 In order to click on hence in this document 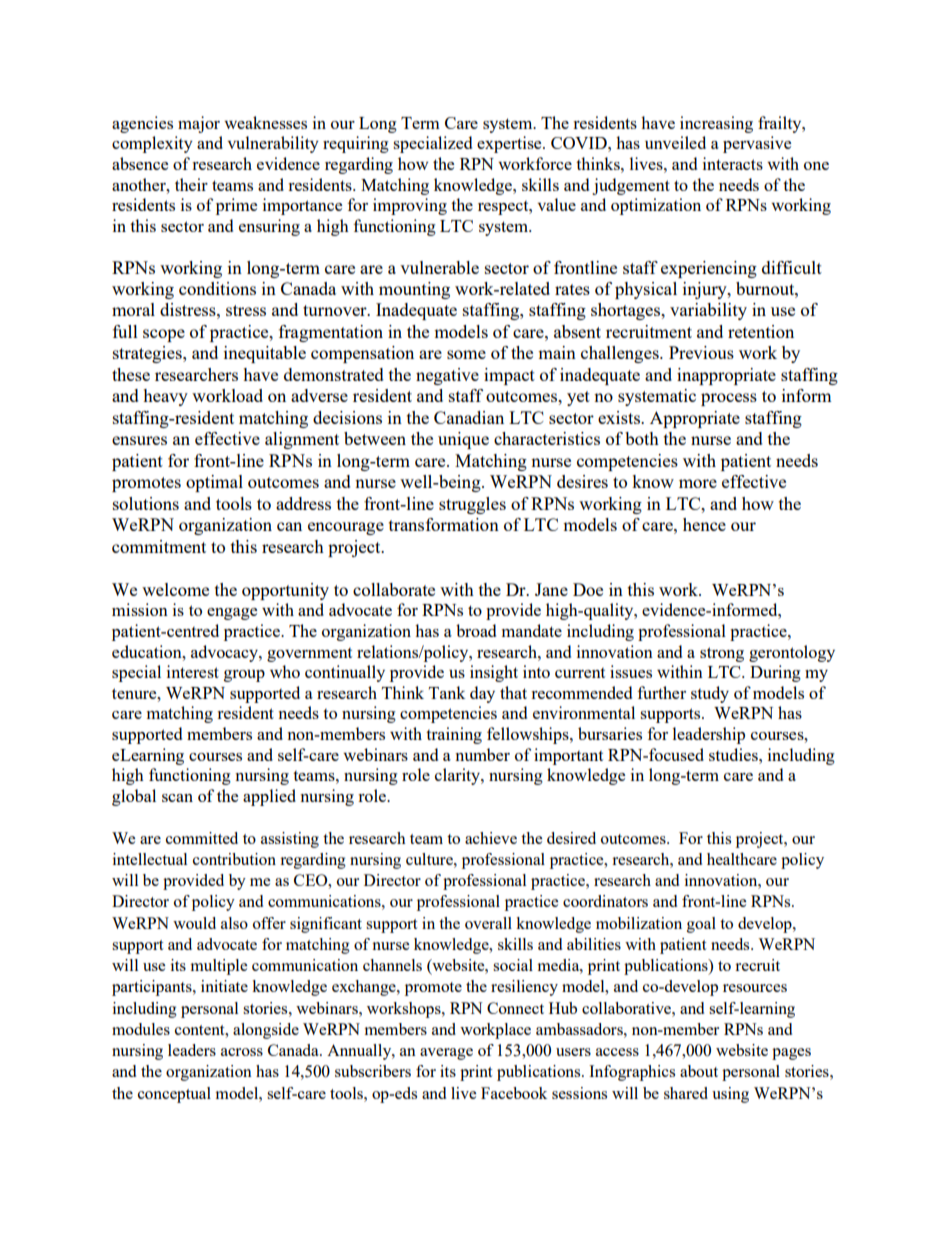, I will do `click(704, 524)`.
